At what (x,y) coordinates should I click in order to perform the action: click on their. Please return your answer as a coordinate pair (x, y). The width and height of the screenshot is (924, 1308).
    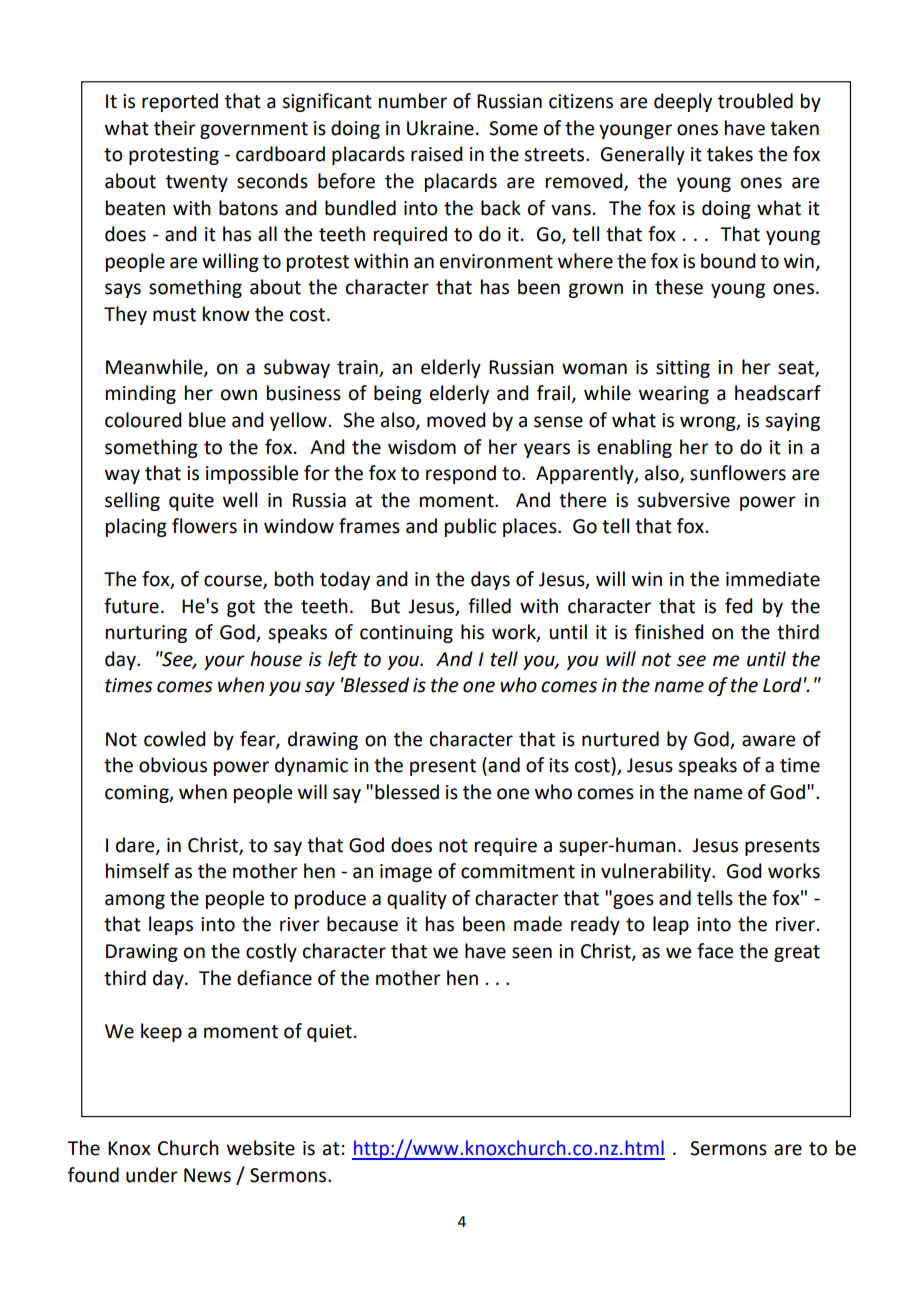
    Looking at the image, I should click on (175, 128).
